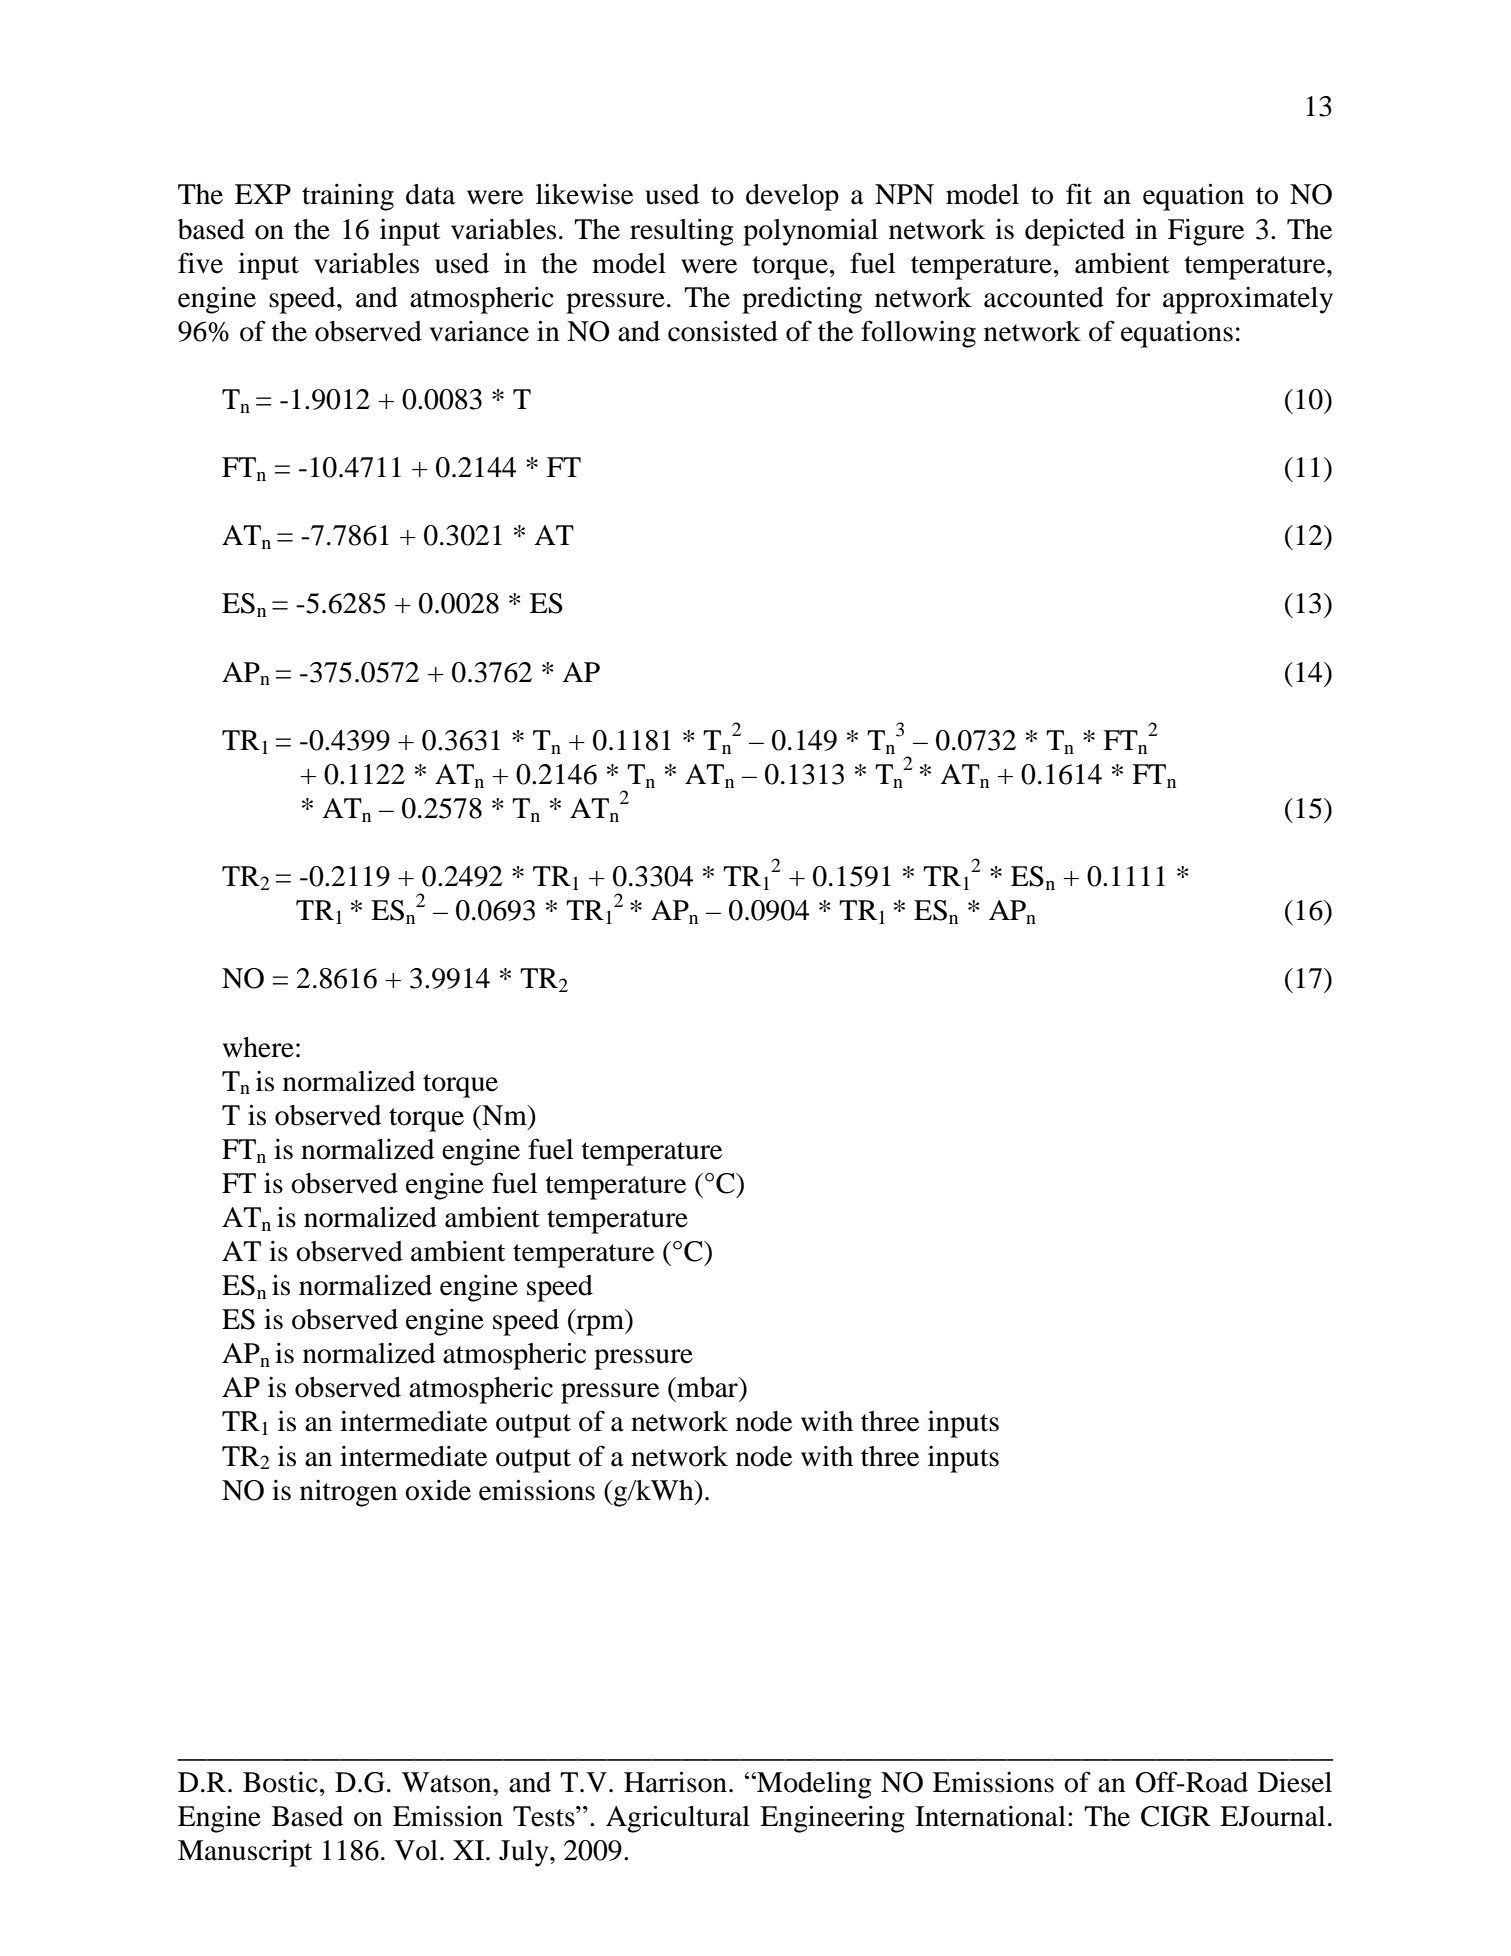 The width and height of the page is (1511, 1956). I want to click on nitrogen, so click(349, 1493).
